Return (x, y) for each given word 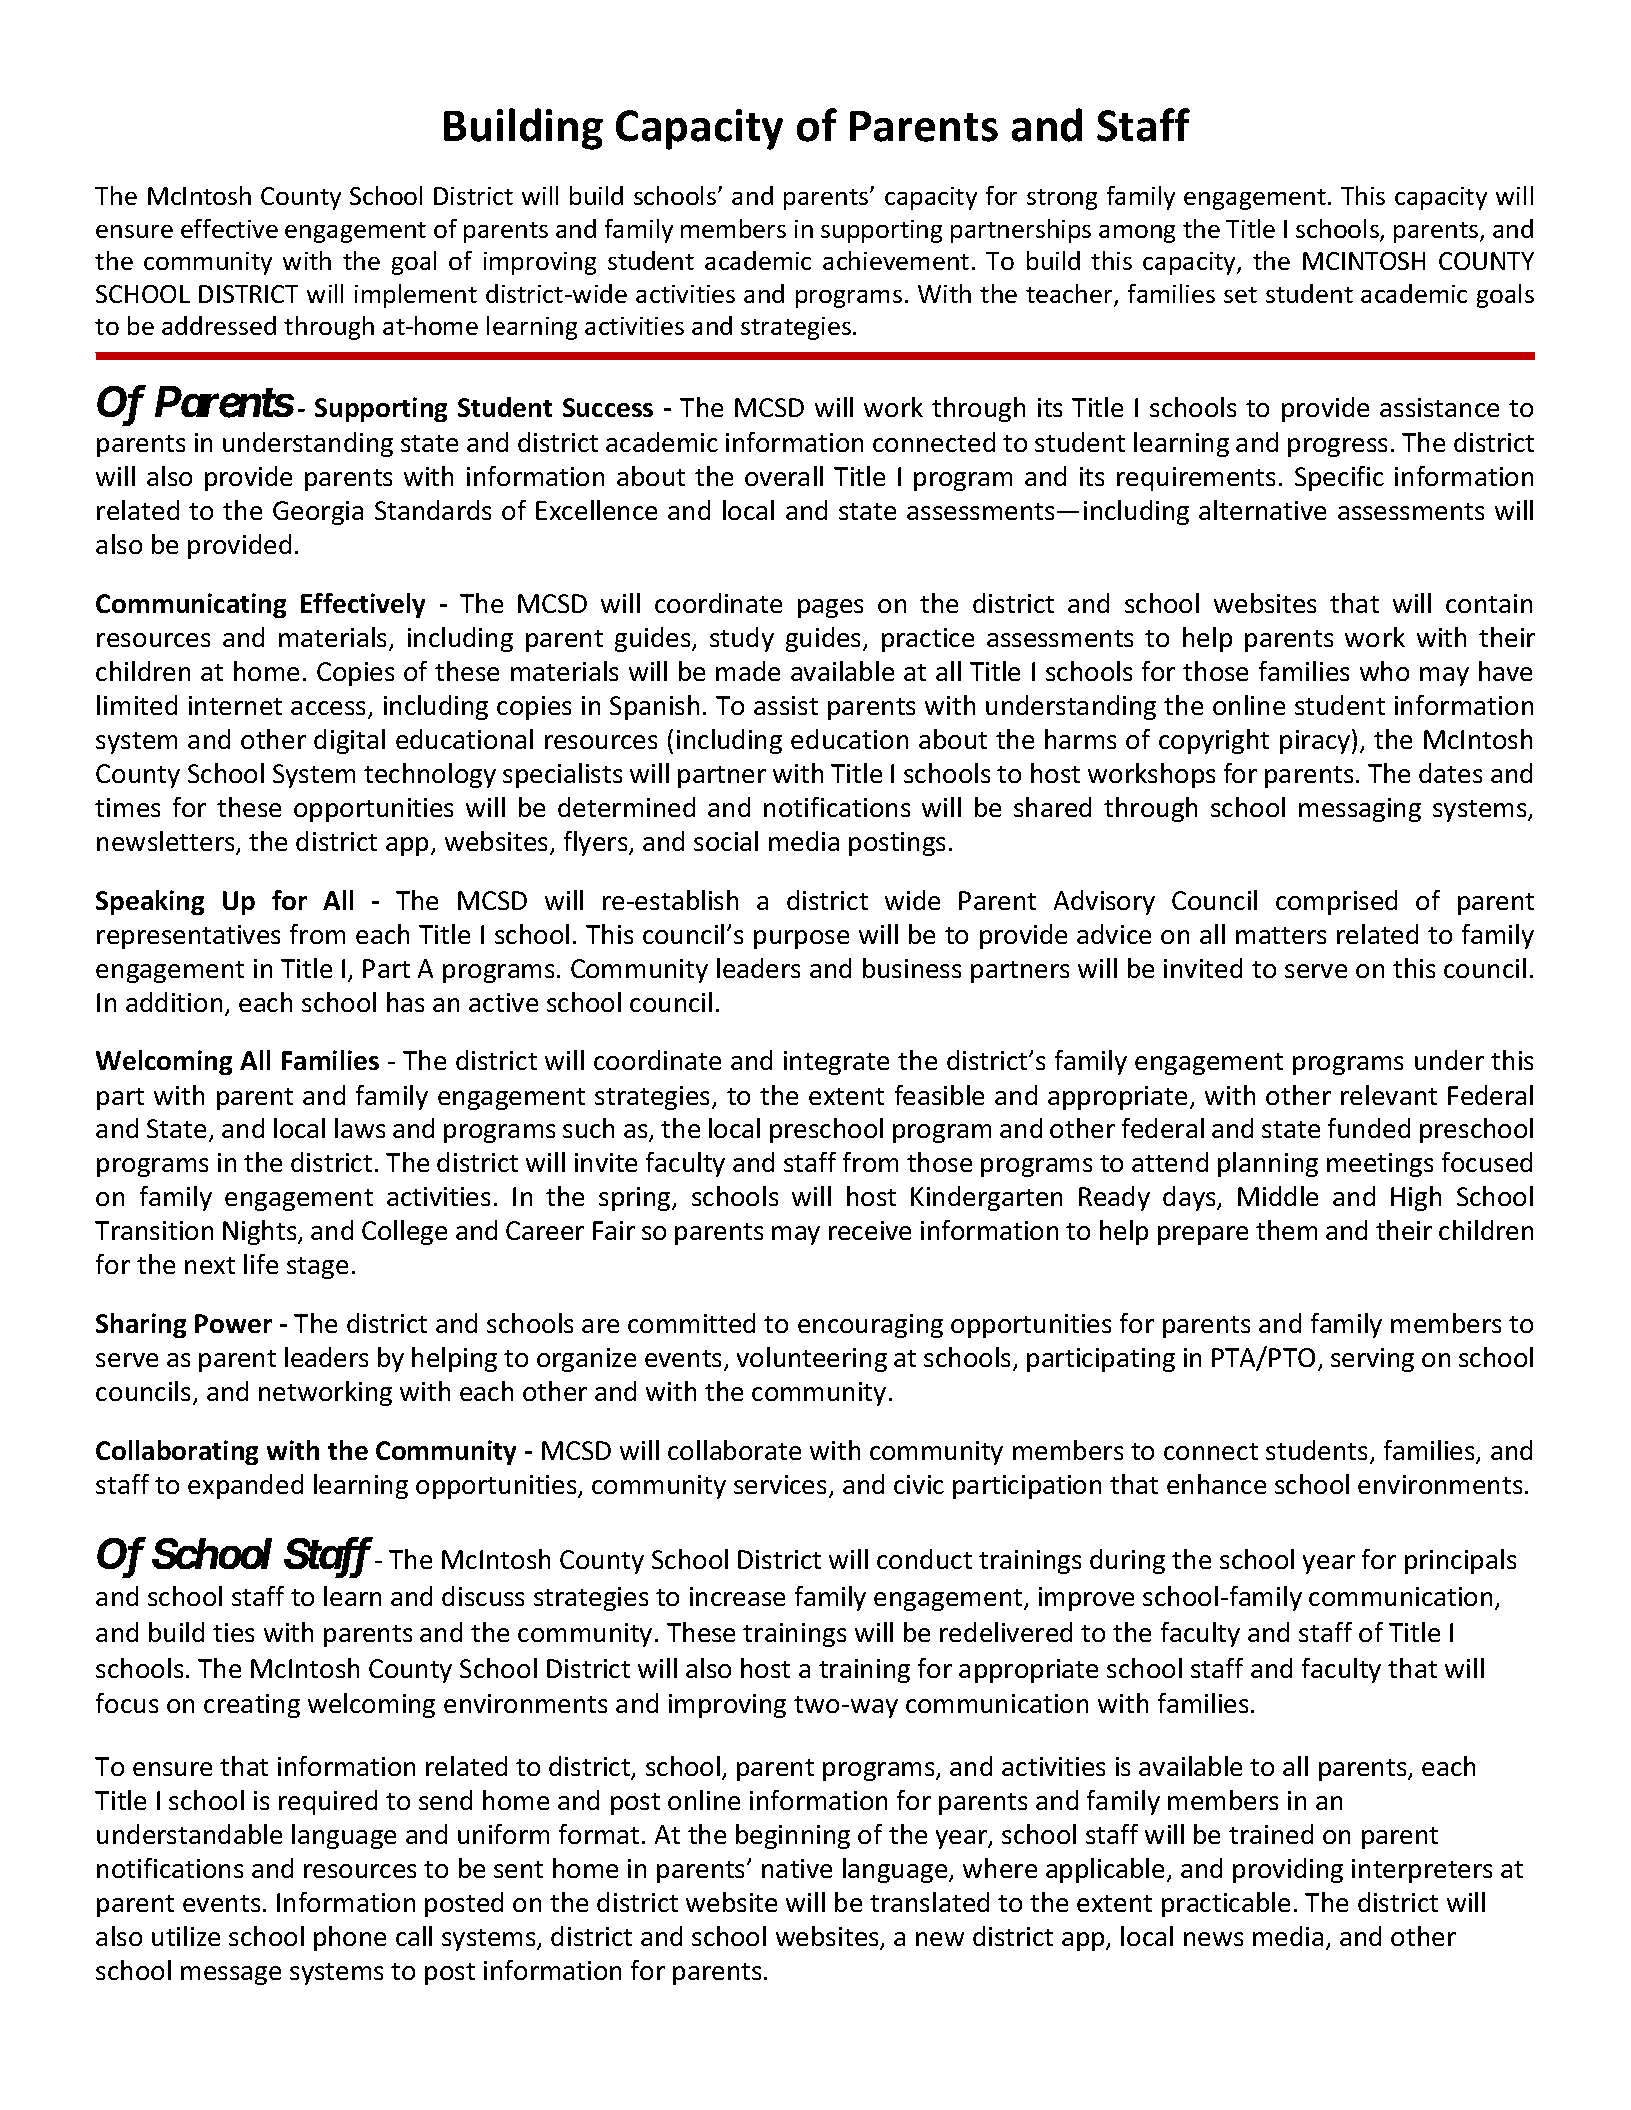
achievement (896, 260)
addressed (219, 325)
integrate (836, 1063)
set (1240, 295)
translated (929, 1902)
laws (360, 1128)
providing (1288, 1870)
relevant (1389, 1095)
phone (350, 1938)
